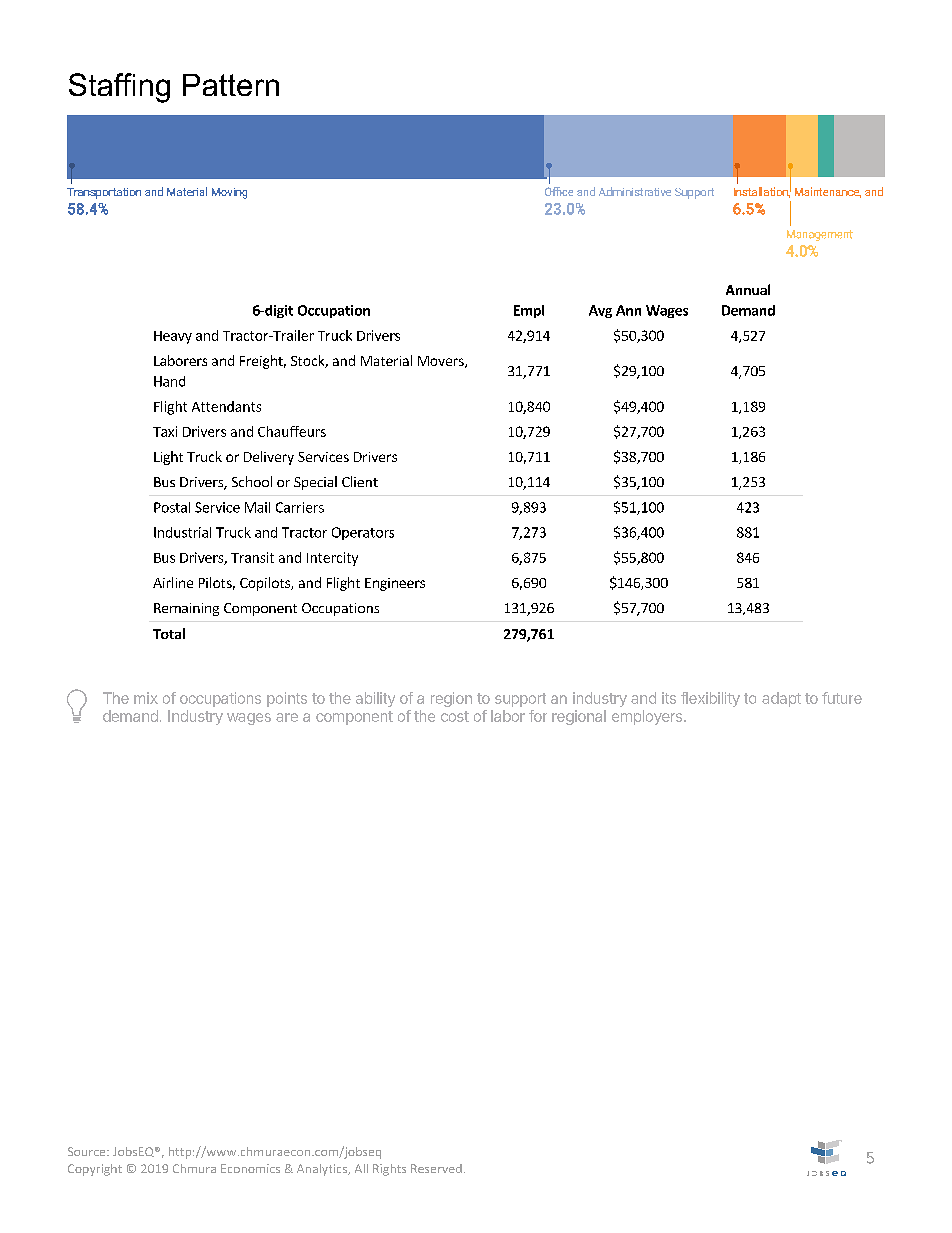 The width and height of the screenshot is (952, 1233). What do you see at coordinates (669, 698) in the screenshot?
I see `its` at bounding box center [669, 698].
